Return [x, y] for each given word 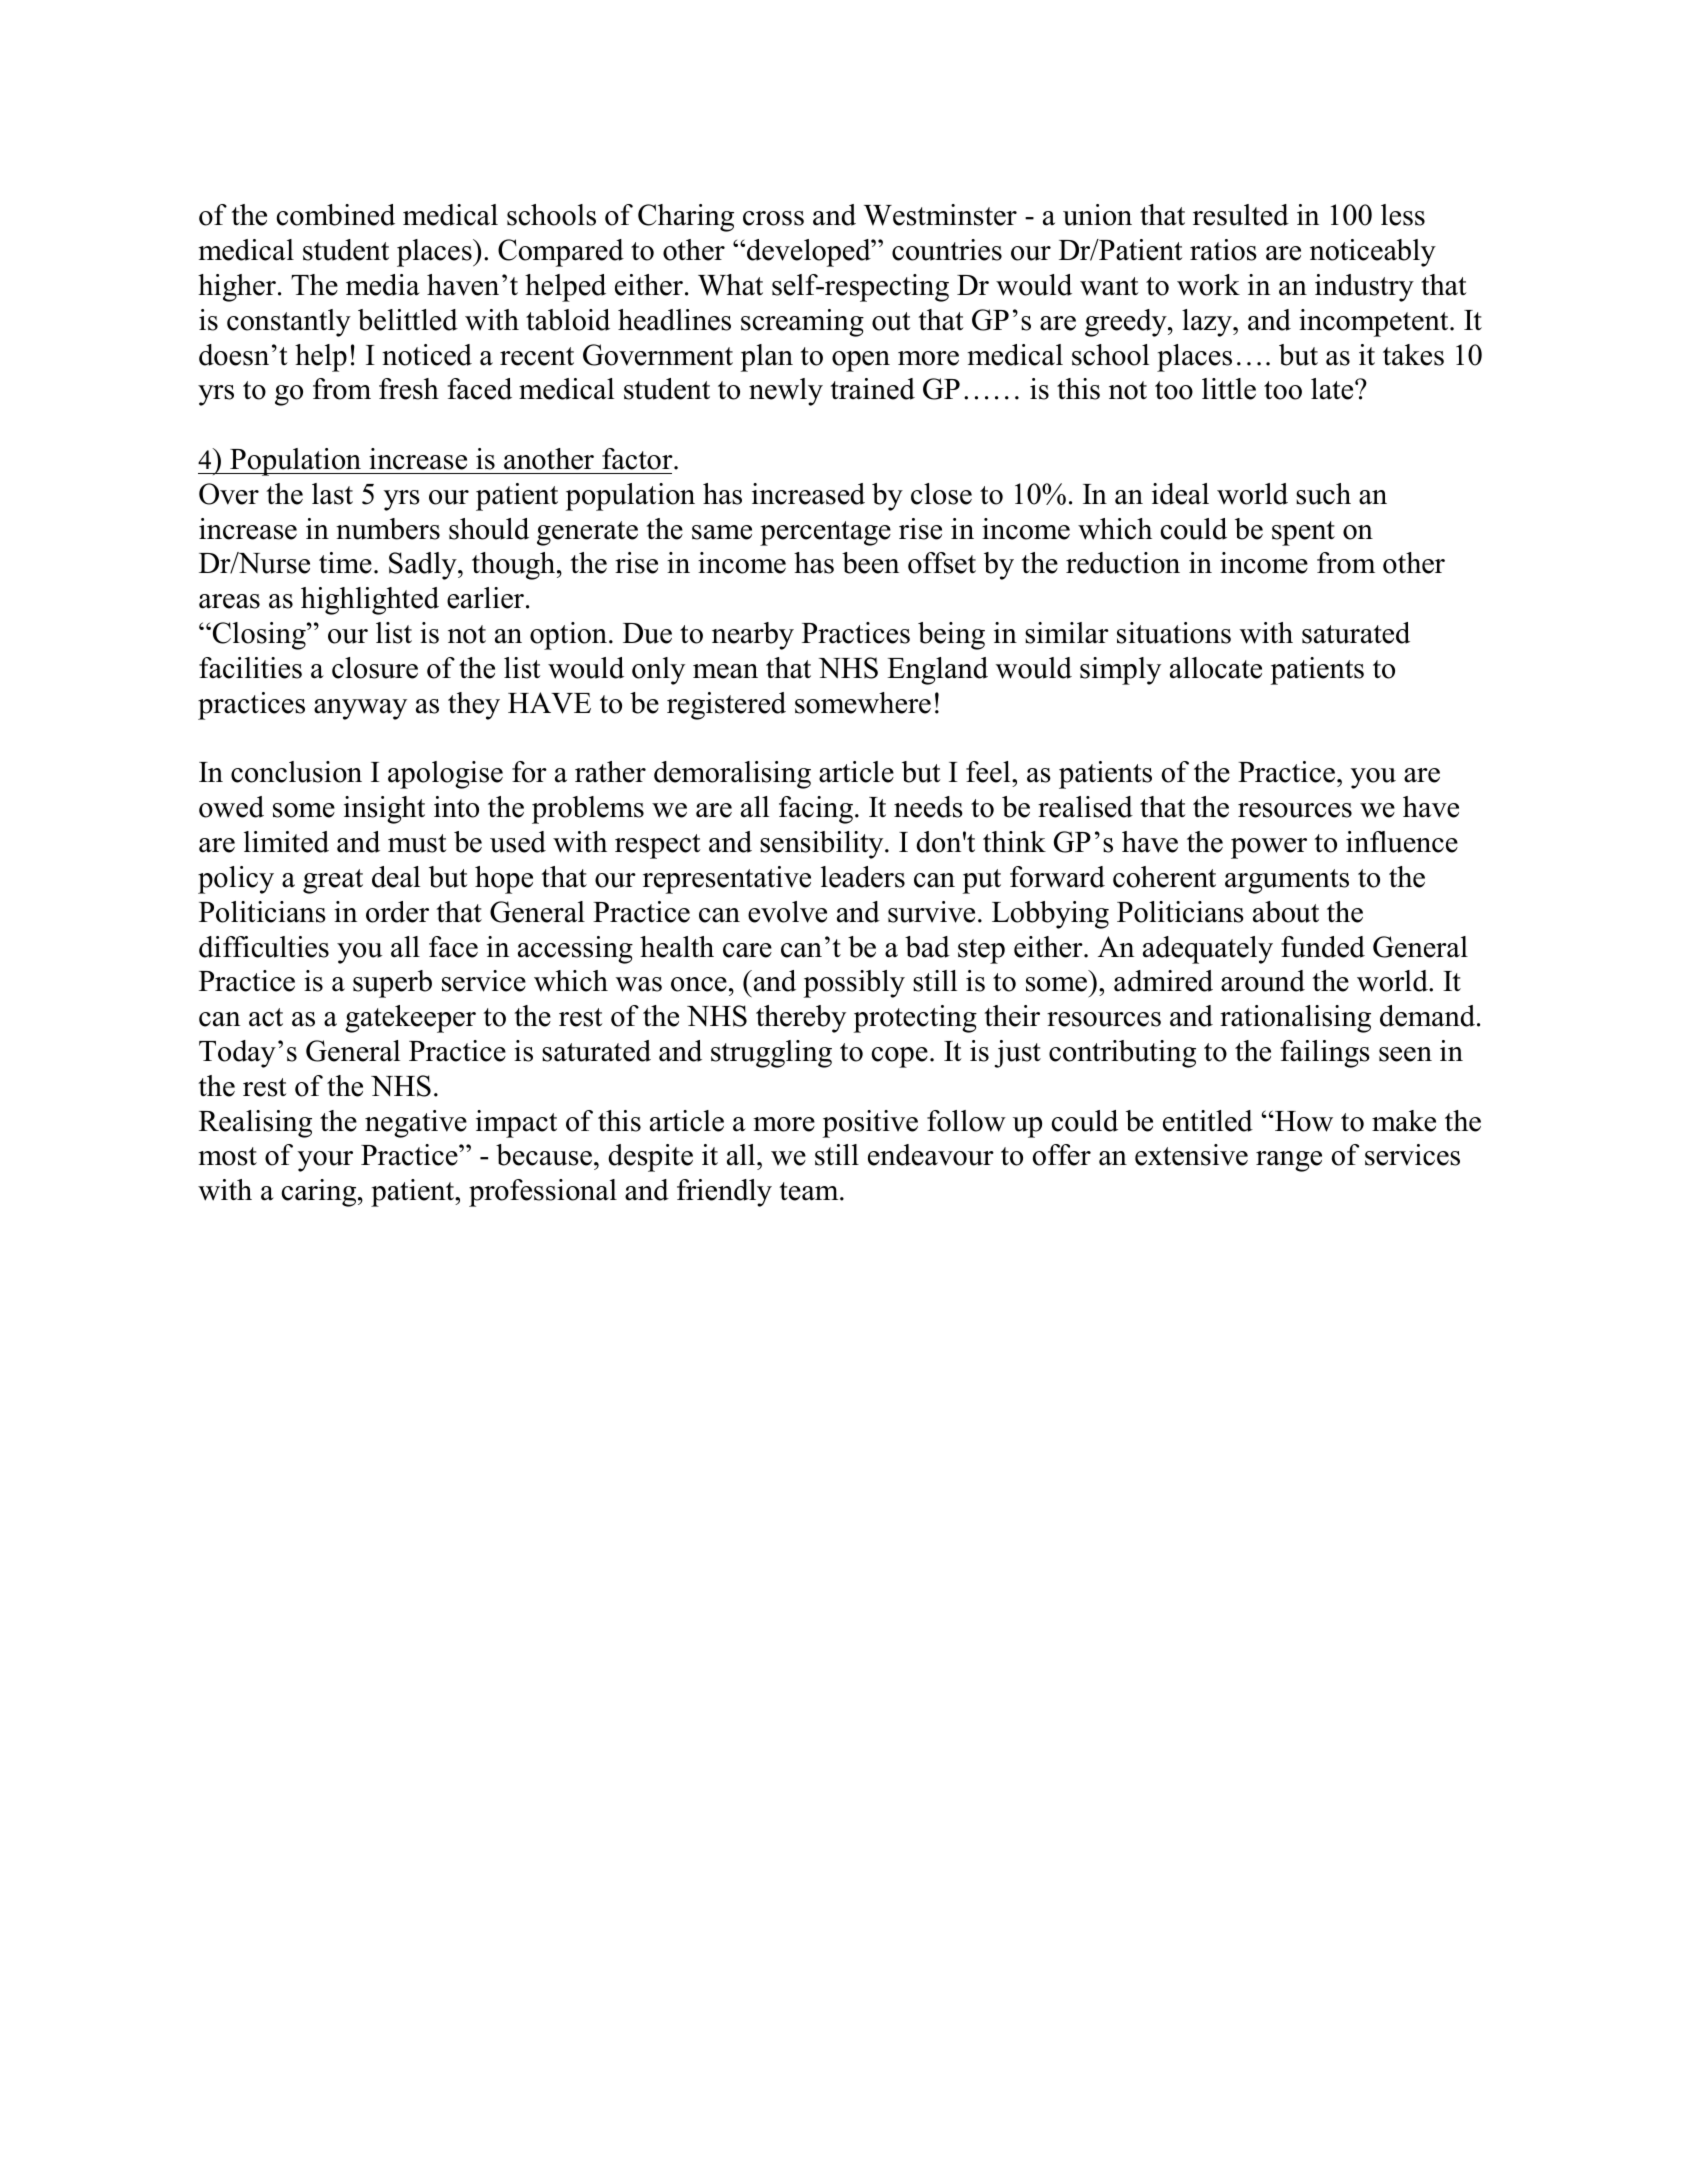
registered [726, 706]
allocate [1216, 668]
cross [773, 218]
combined [336, 215]
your [325, 1161]
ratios [1223, 250]
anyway [360, 709]
